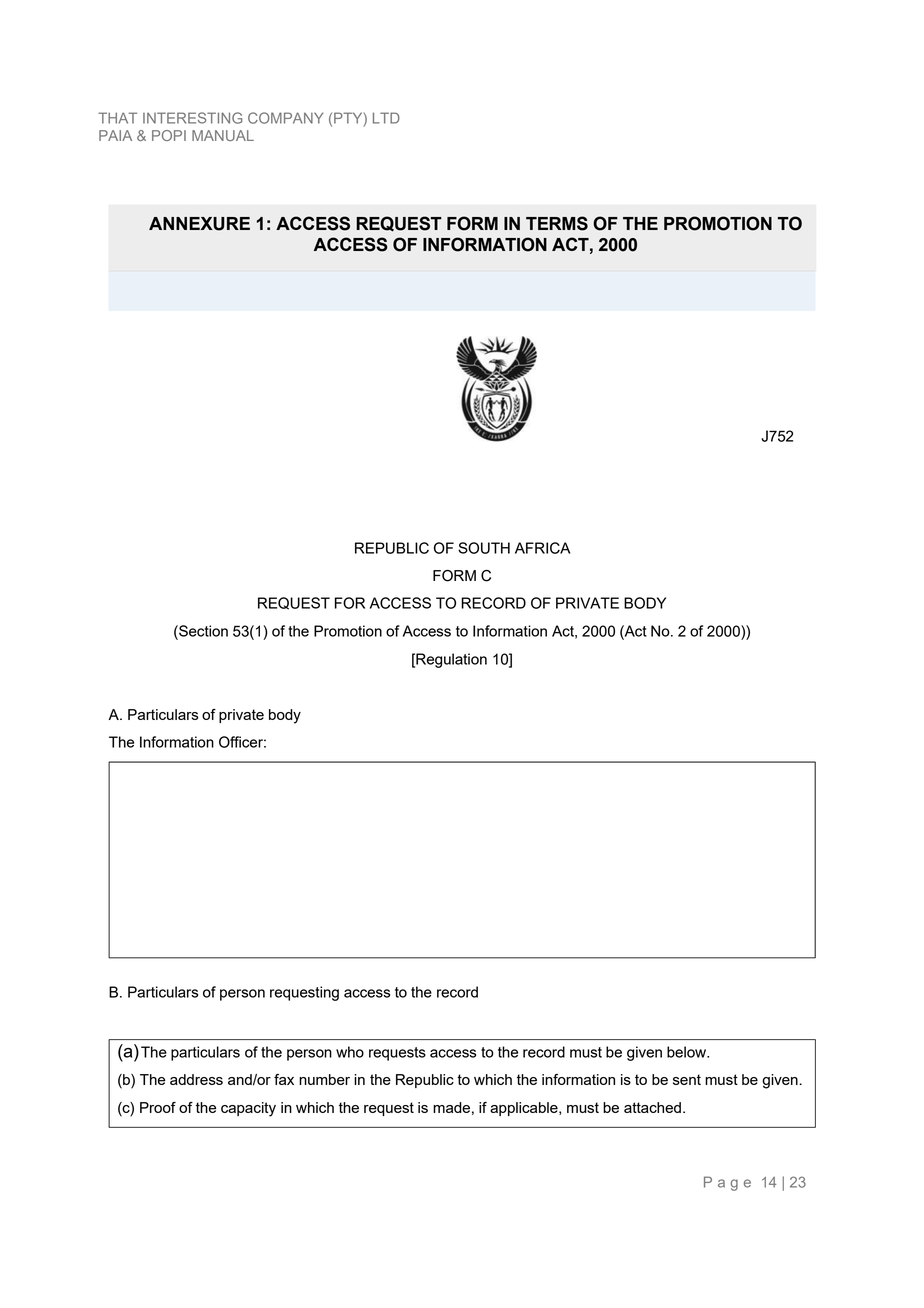 Image resolution: width=924 pixels, height=1308 pixels. I want to click on POPI, so click(169, 135).
